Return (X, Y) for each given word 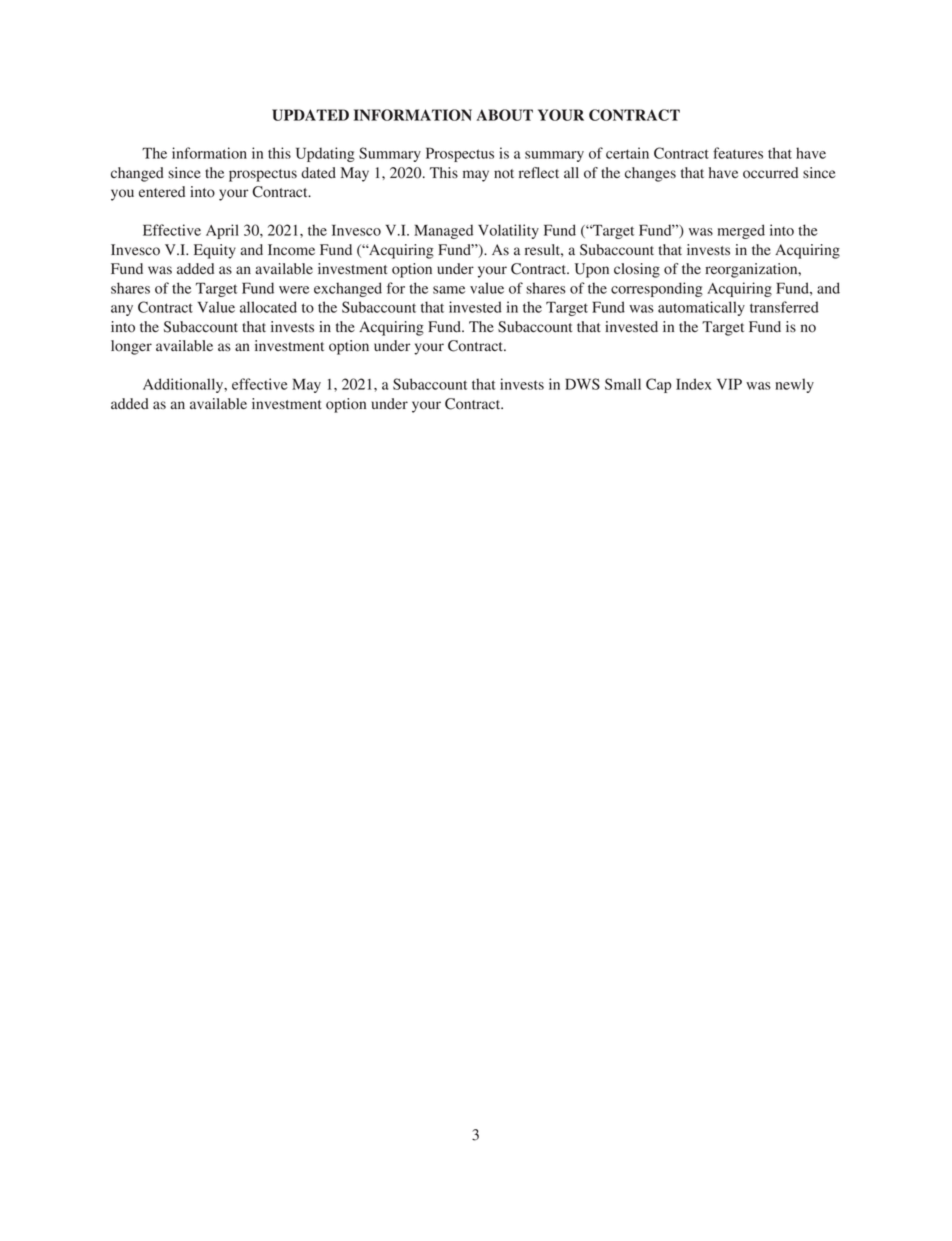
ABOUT (504, 115)
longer (131, 347)
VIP (729, 384)
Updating (325, 154)
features (738, 153)
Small (623, 384)
